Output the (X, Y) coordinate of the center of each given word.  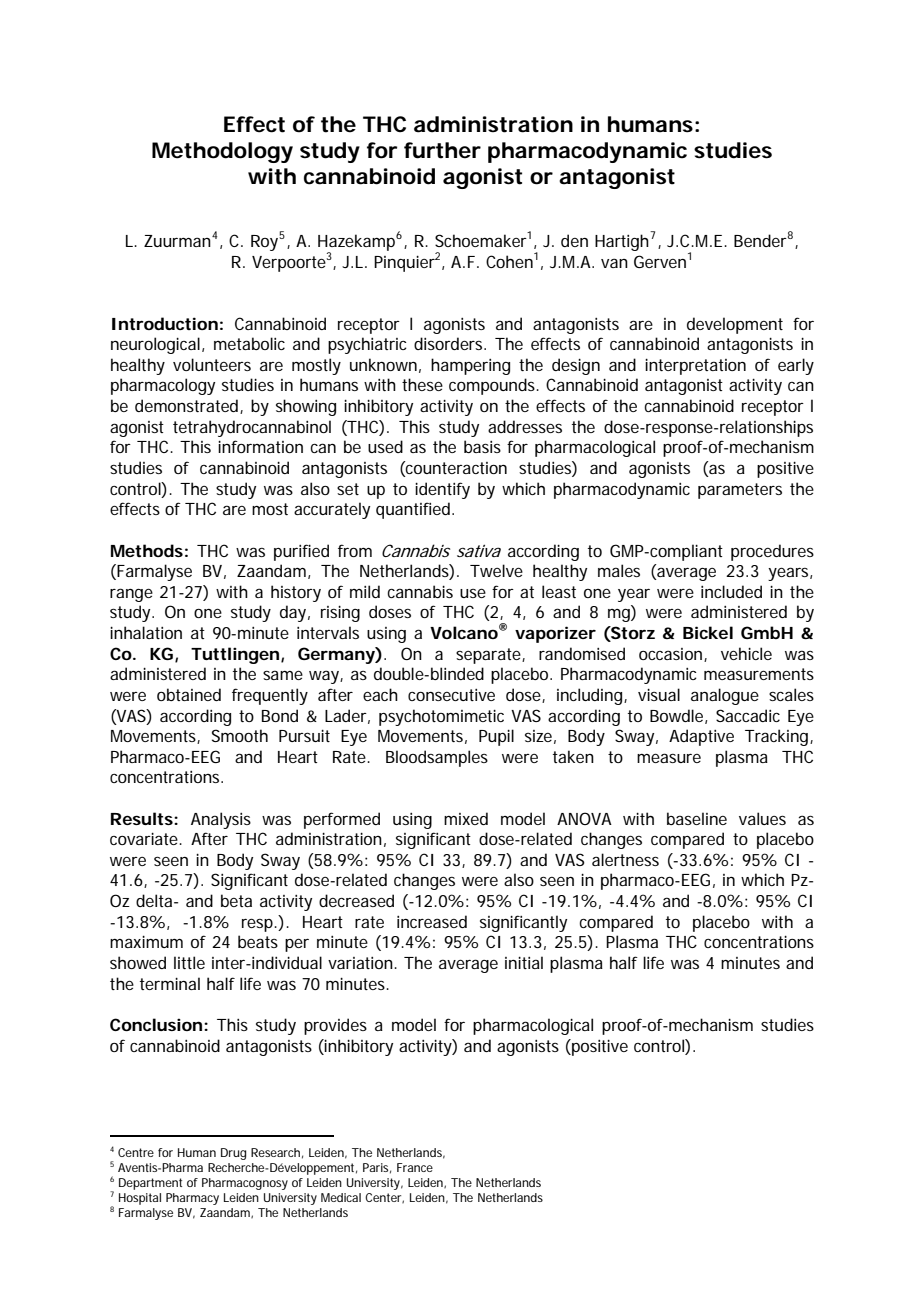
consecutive (451, 695)
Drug (233, 1154)
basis (482, 446)
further (442, 150)
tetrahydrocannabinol (252, 428)
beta (236, 900)
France (415, 1167)
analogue (725, 696)
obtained (189, 694)
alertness (625, 859)
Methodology (222, 152)
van (614, 263)
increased (432, 921)
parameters (740, 491)
